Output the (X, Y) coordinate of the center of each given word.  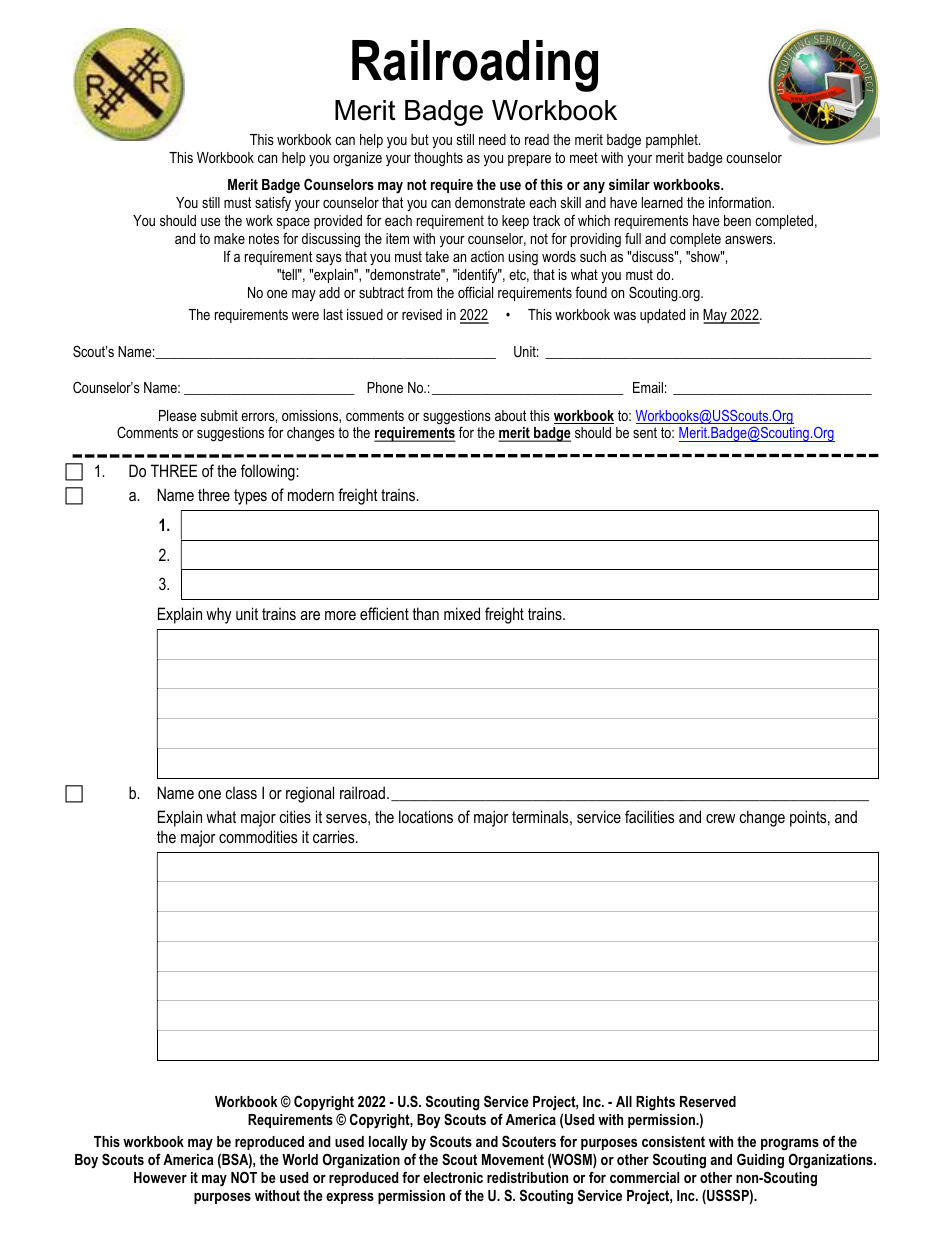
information (741, 202)
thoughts (438, 159)
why (219, 615)
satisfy (273, 203)
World (300, 1159)
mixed (462, 613)
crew (720, 818)
